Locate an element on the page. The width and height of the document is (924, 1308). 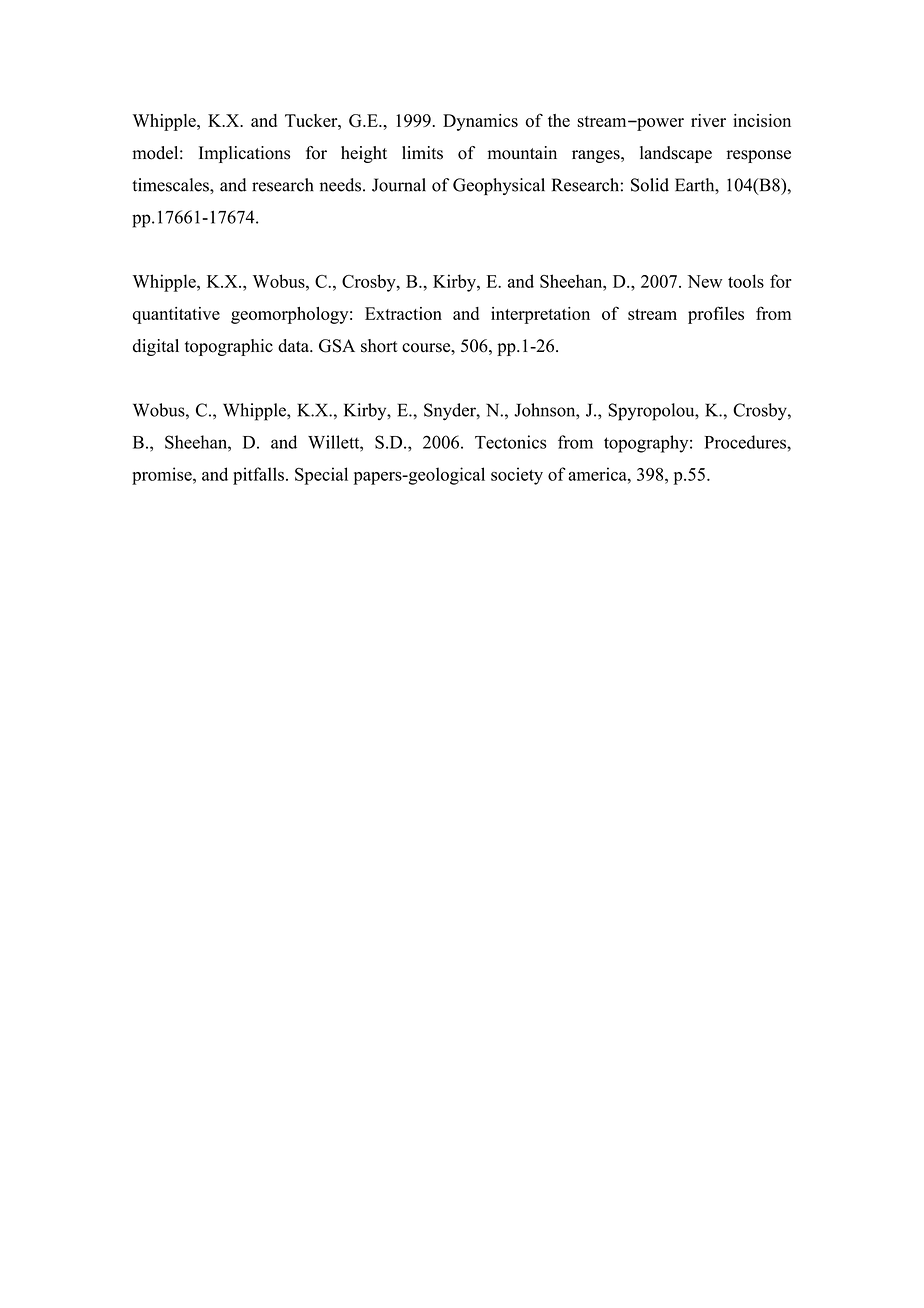
short is located at coordinates (379, 346).
